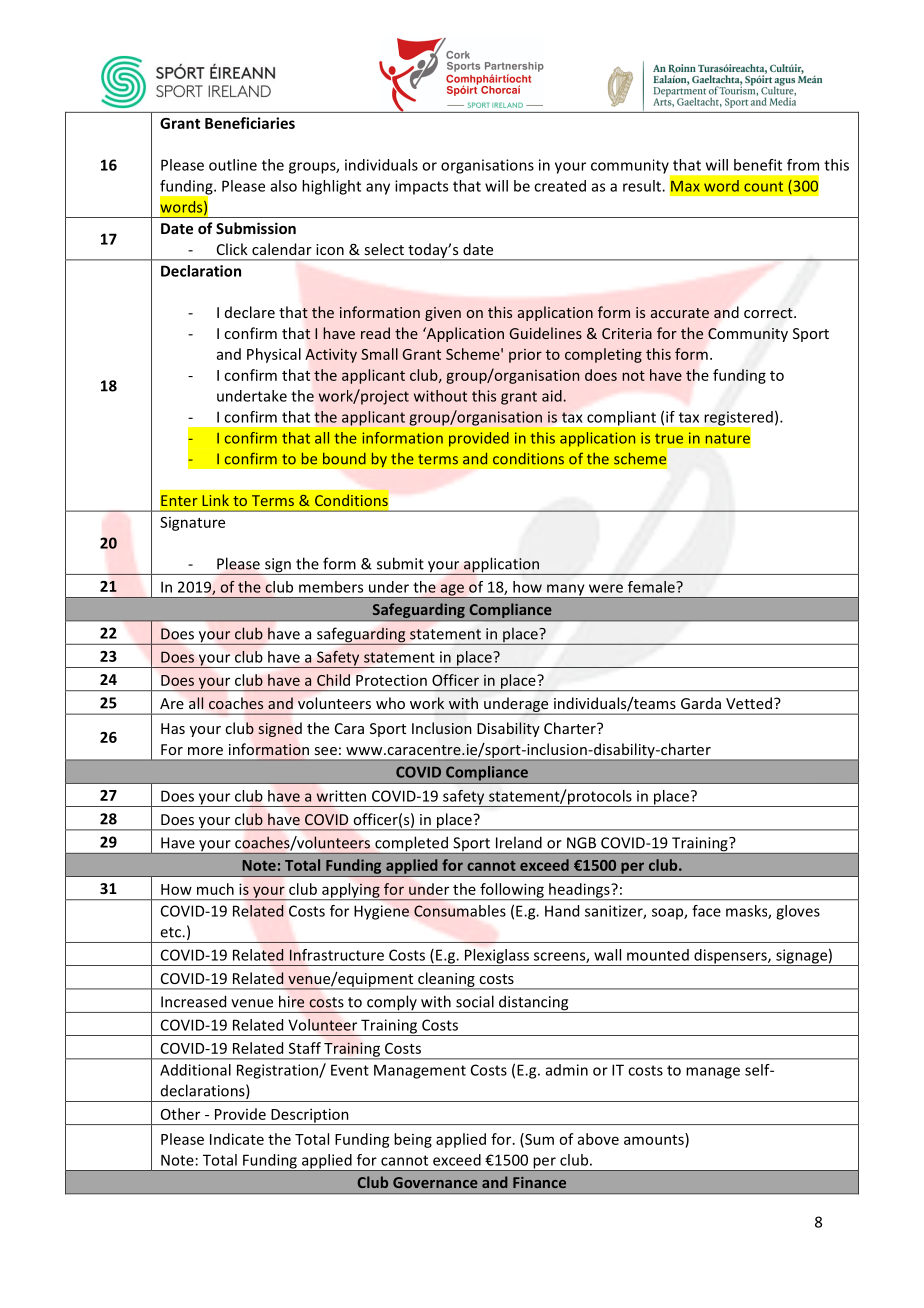 The image size is (924, 1308). I want to click on Protection, so click(391, 680).
